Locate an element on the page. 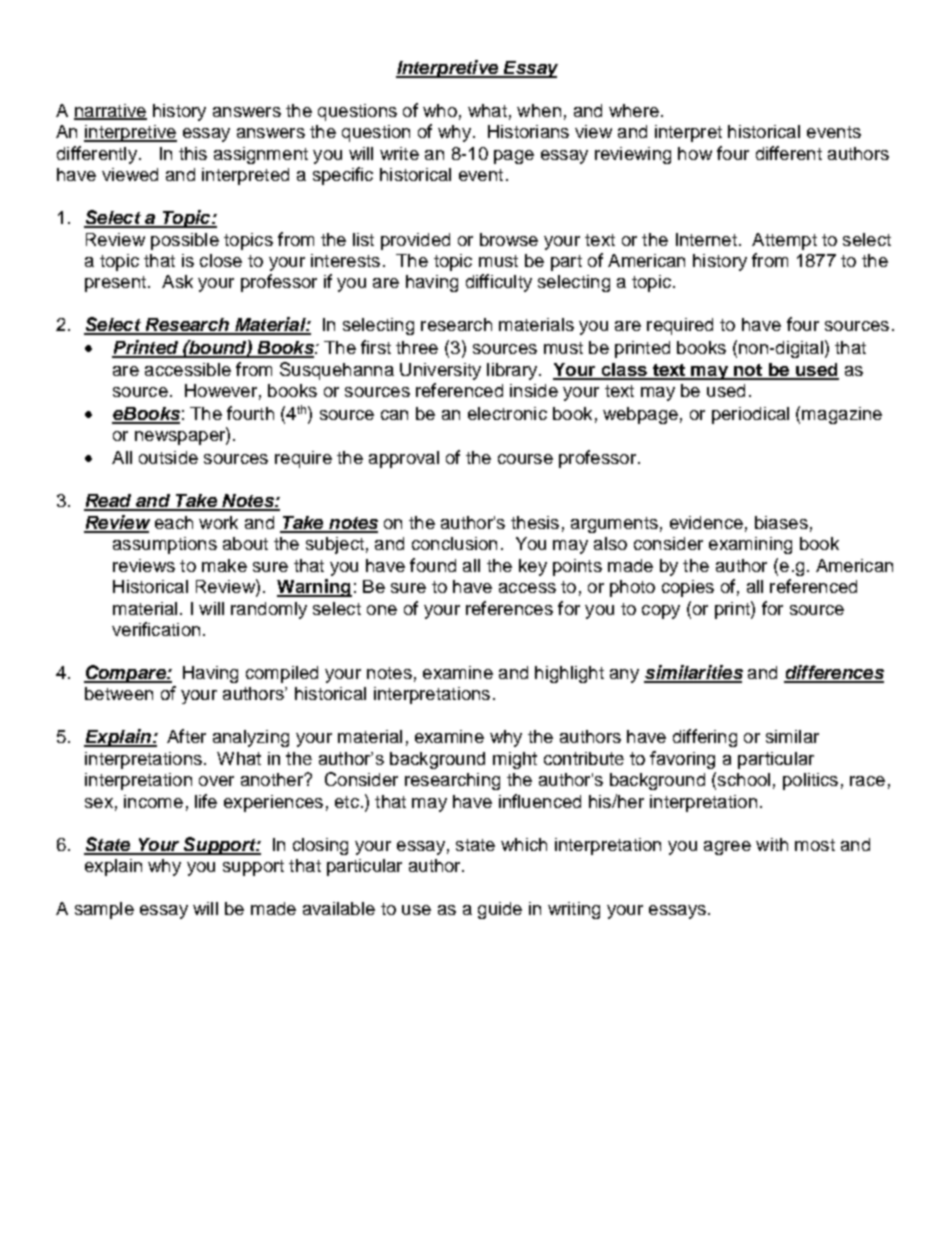  difficulty is located at coordinates (499, 283).
